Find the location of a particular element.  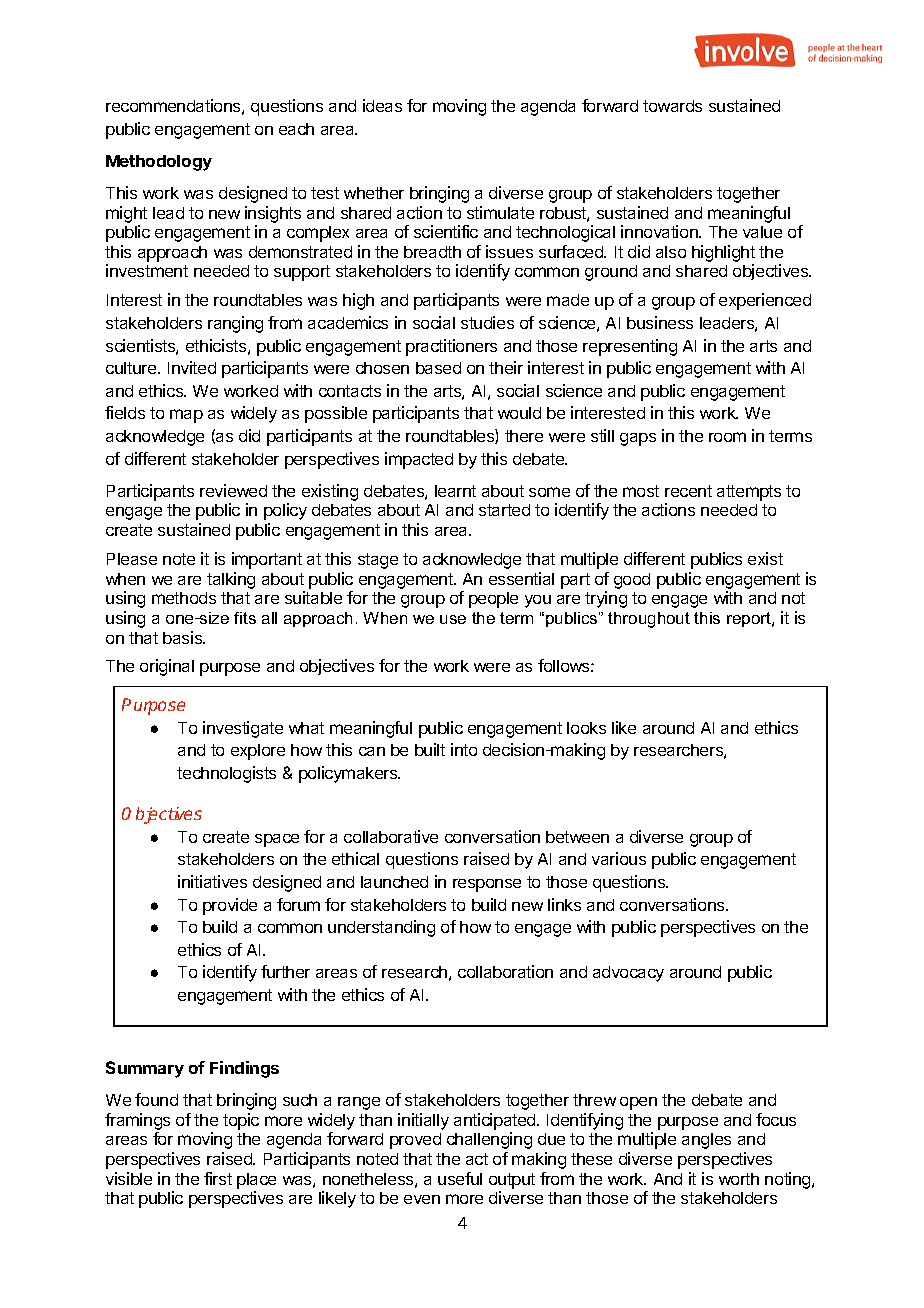

collaborative is located at coordinates (391, 836).
